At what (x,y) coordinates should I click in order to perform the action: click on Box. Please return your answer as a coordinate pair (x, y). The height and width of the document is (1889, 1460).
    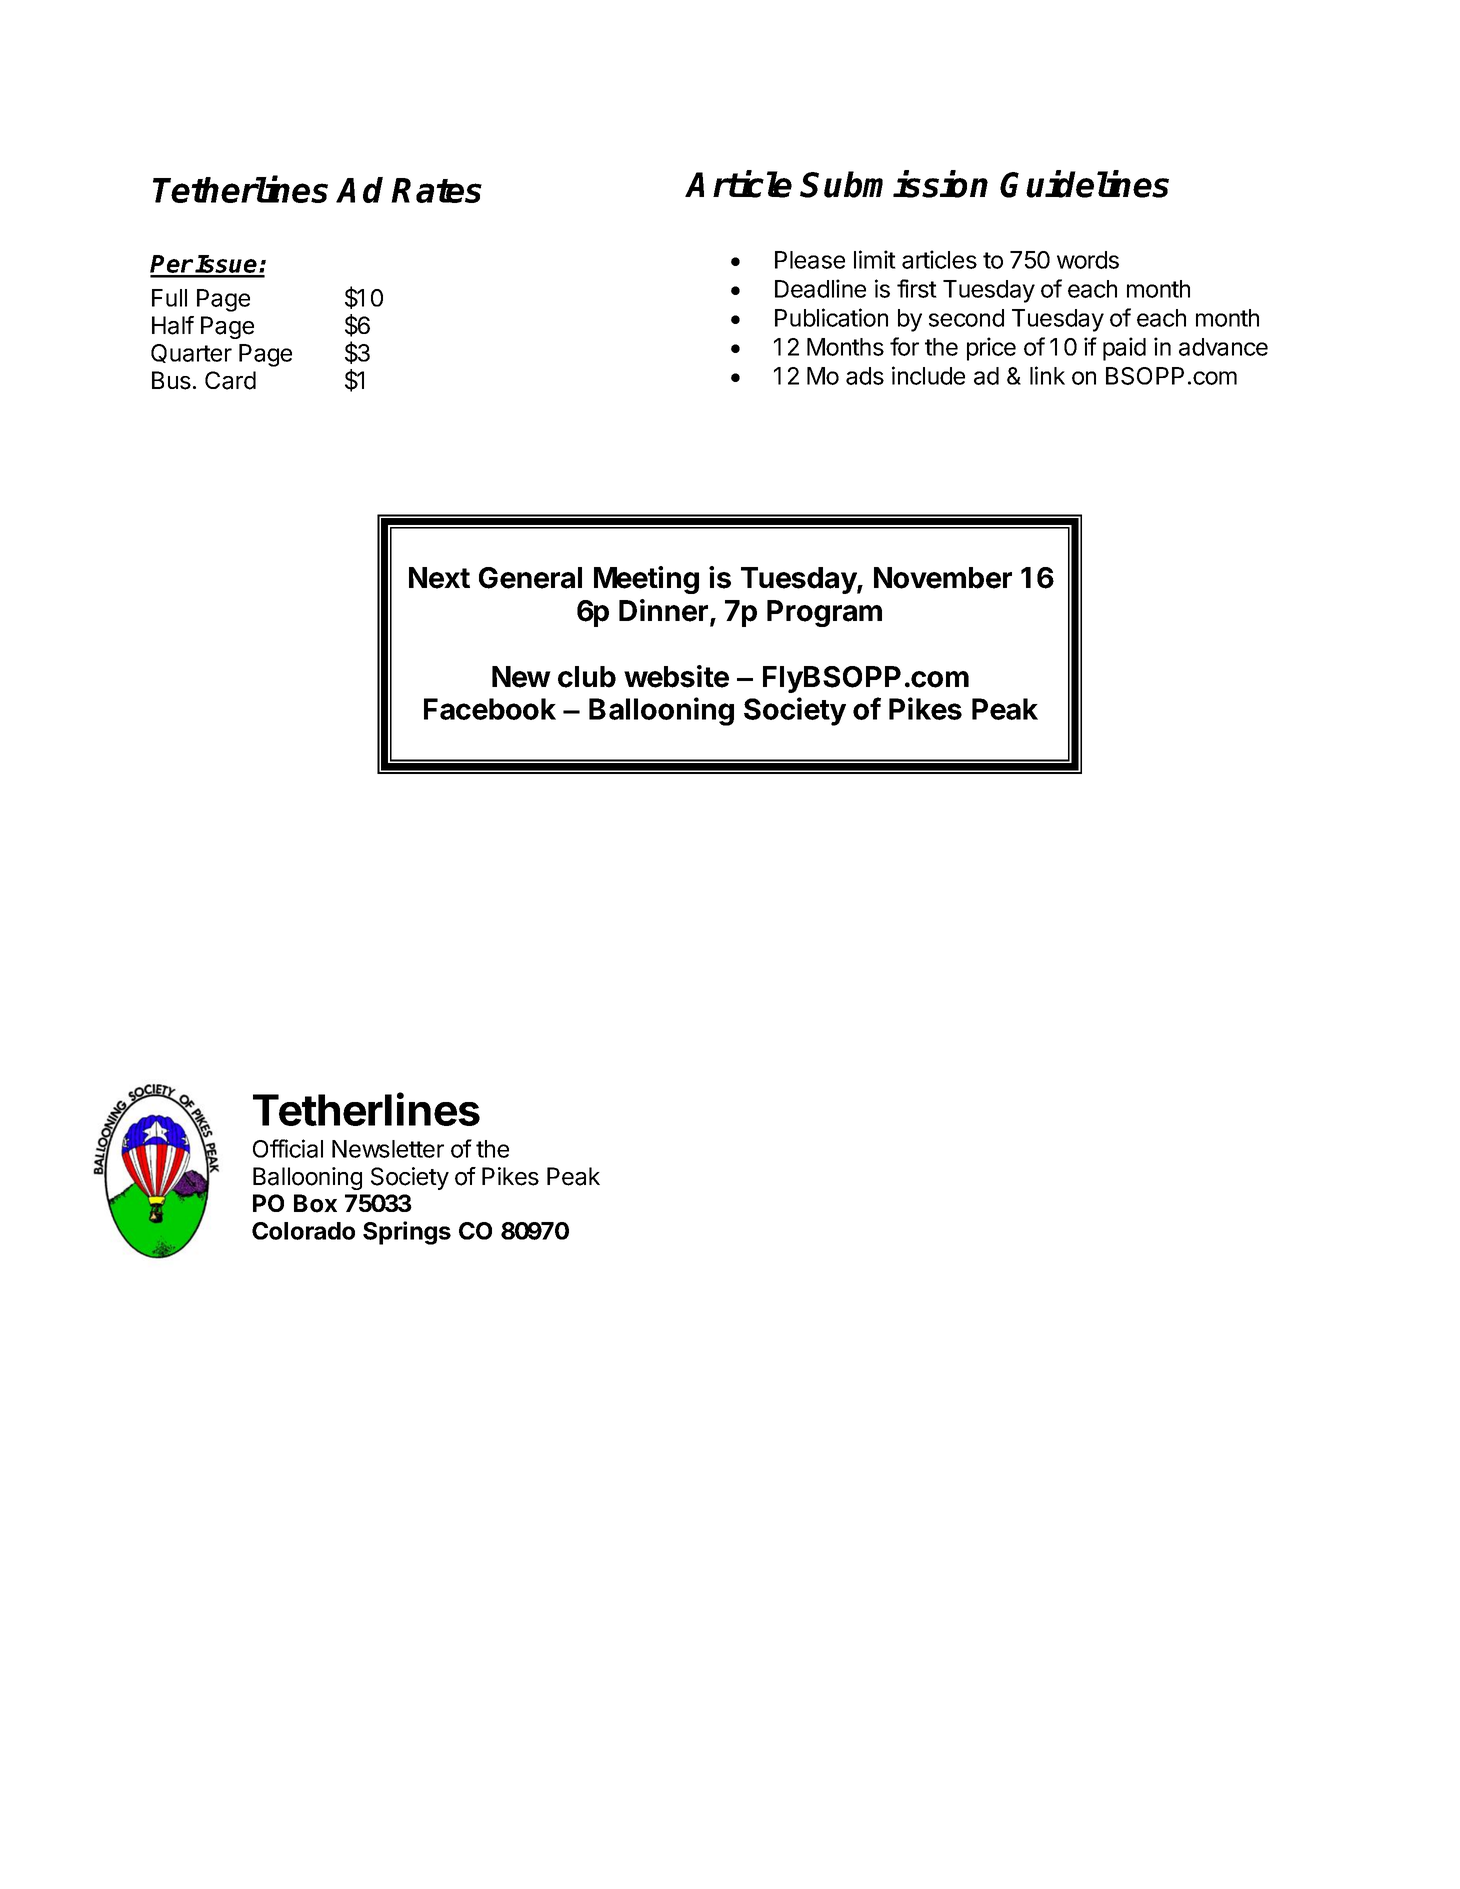
    Looking at the image, I should click on (315, 1203).
